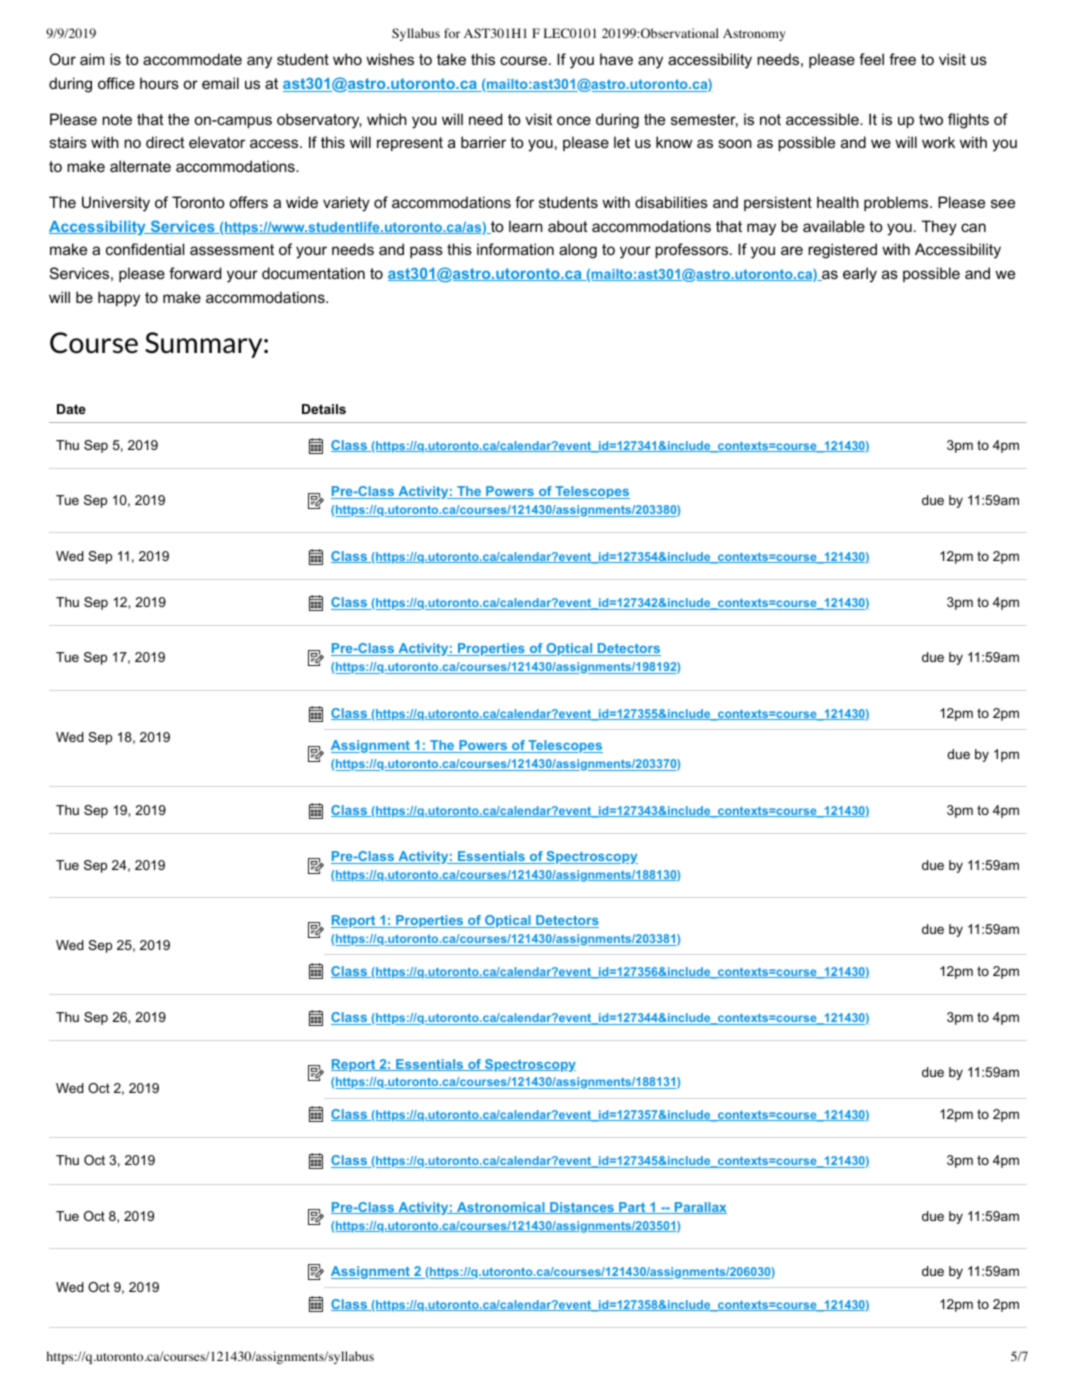 The height and width of the document is (1391, 1075). I want to click on hours, so click(159, 83).
